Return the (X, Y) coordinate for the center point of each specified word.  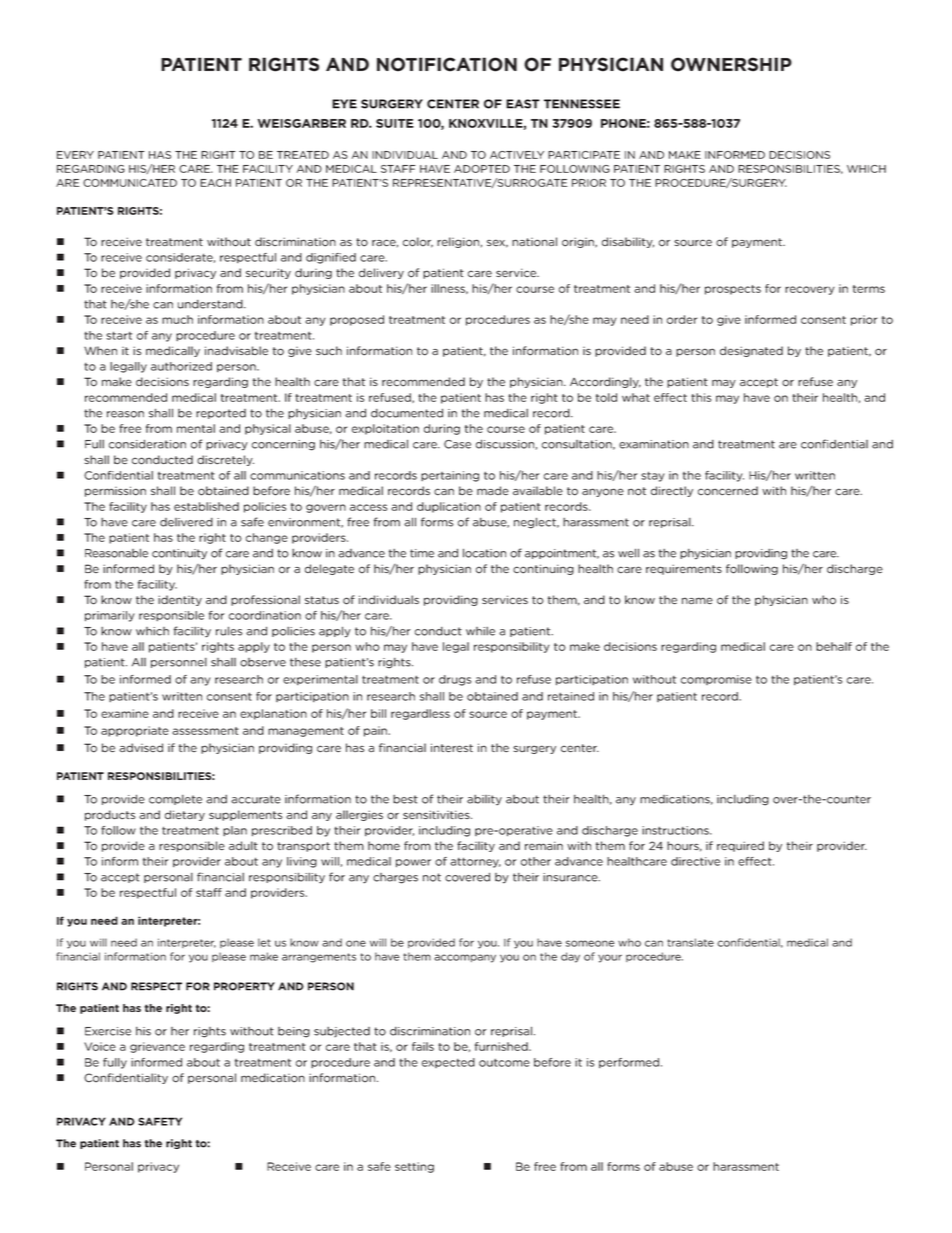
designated (751, 351)
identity (180, 600)
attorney (475, 862)
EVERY (75, 155)
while (480, 631)
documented (407, 413)
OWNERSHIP (731, 64)
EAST (523, 104)
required (740, 846)
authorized (181, 366)
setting (414, 1167)
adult (243, 845)
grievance (157, 1047)
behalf (834, 646)
